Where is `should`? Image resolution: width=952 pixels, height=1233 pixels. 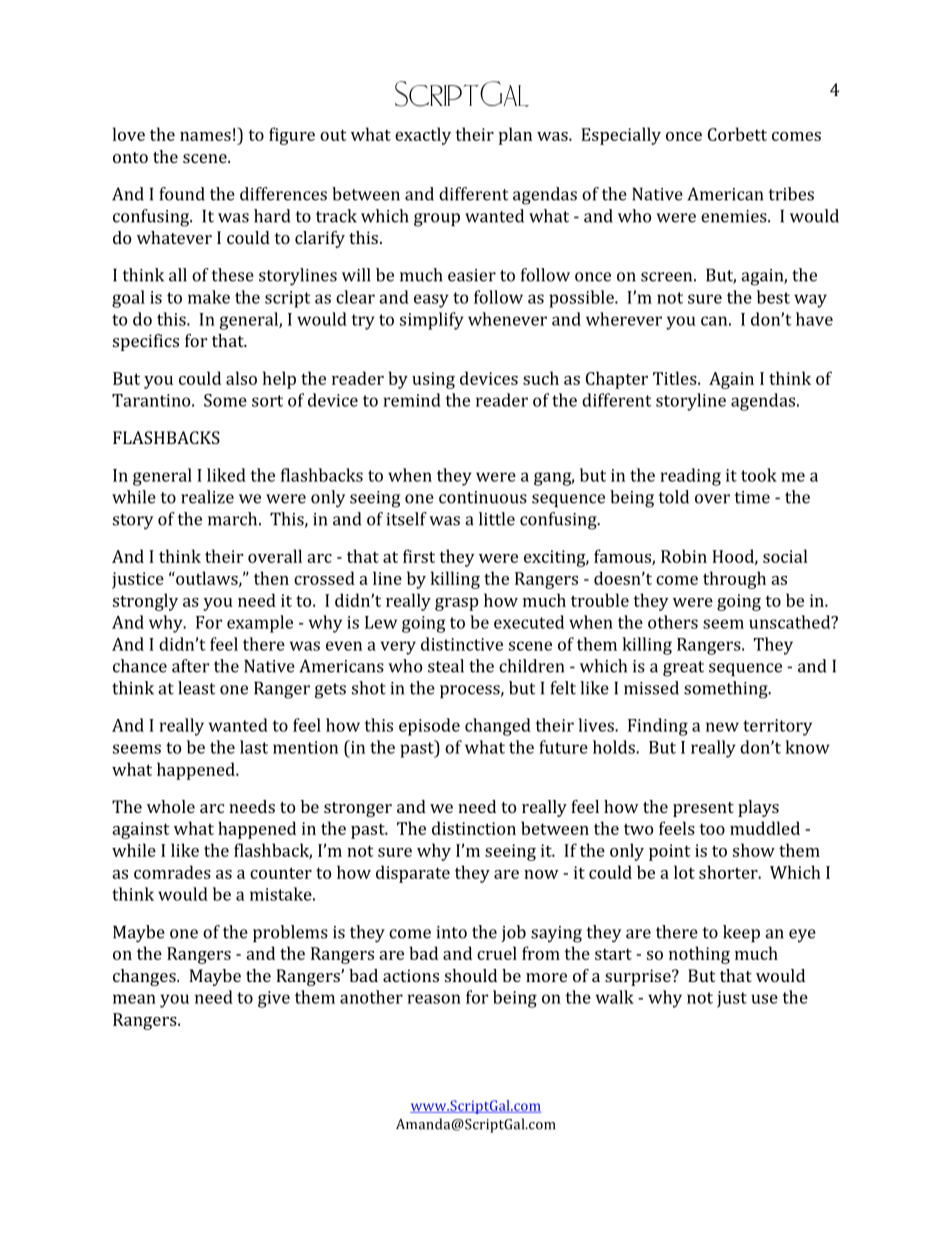
should is located at coordinates (471, 975).
